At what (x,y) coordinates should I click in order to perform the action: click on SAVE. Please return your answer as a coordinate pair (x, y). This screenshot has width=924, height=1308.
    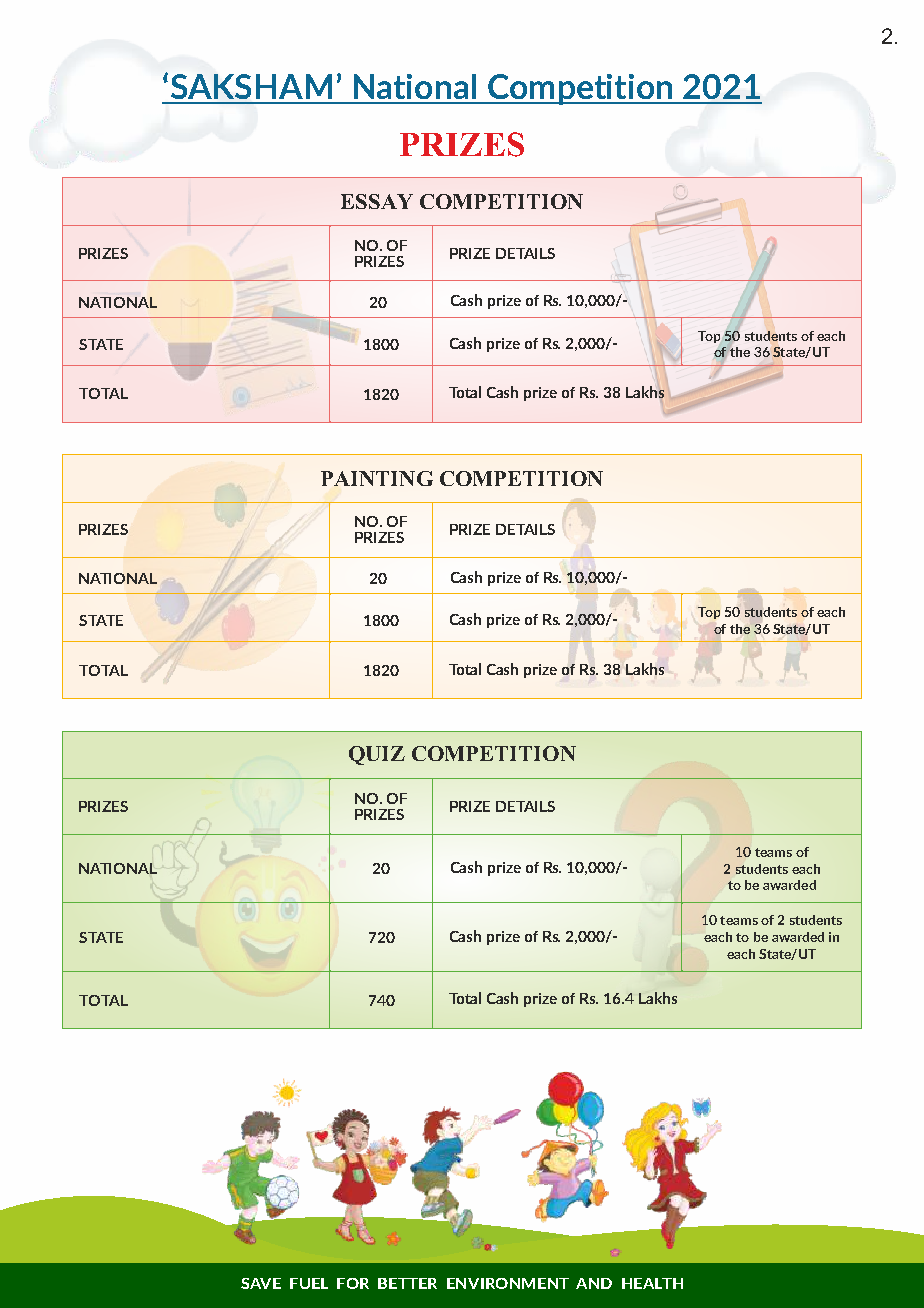
    Looking at the image, I should click on (261, 1283).
